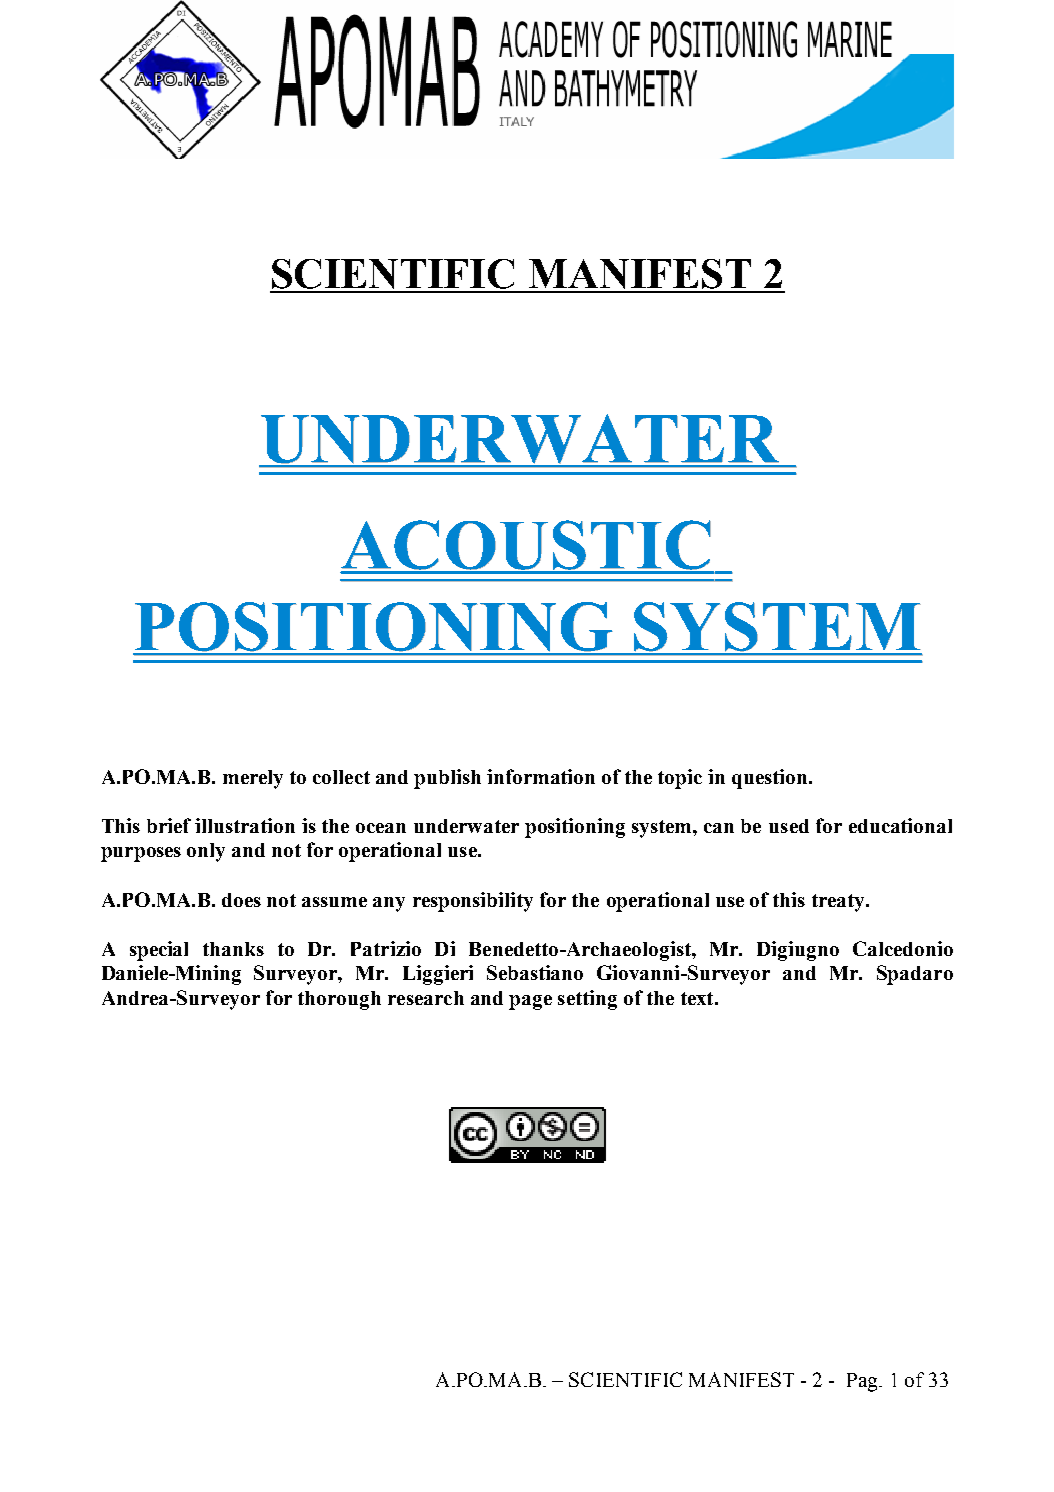 This page has width=1054, height=1492. What do you see at coordinates (526, 546) in the page?
I see `ACOUSTIC` at bounding box center [526, 546].
